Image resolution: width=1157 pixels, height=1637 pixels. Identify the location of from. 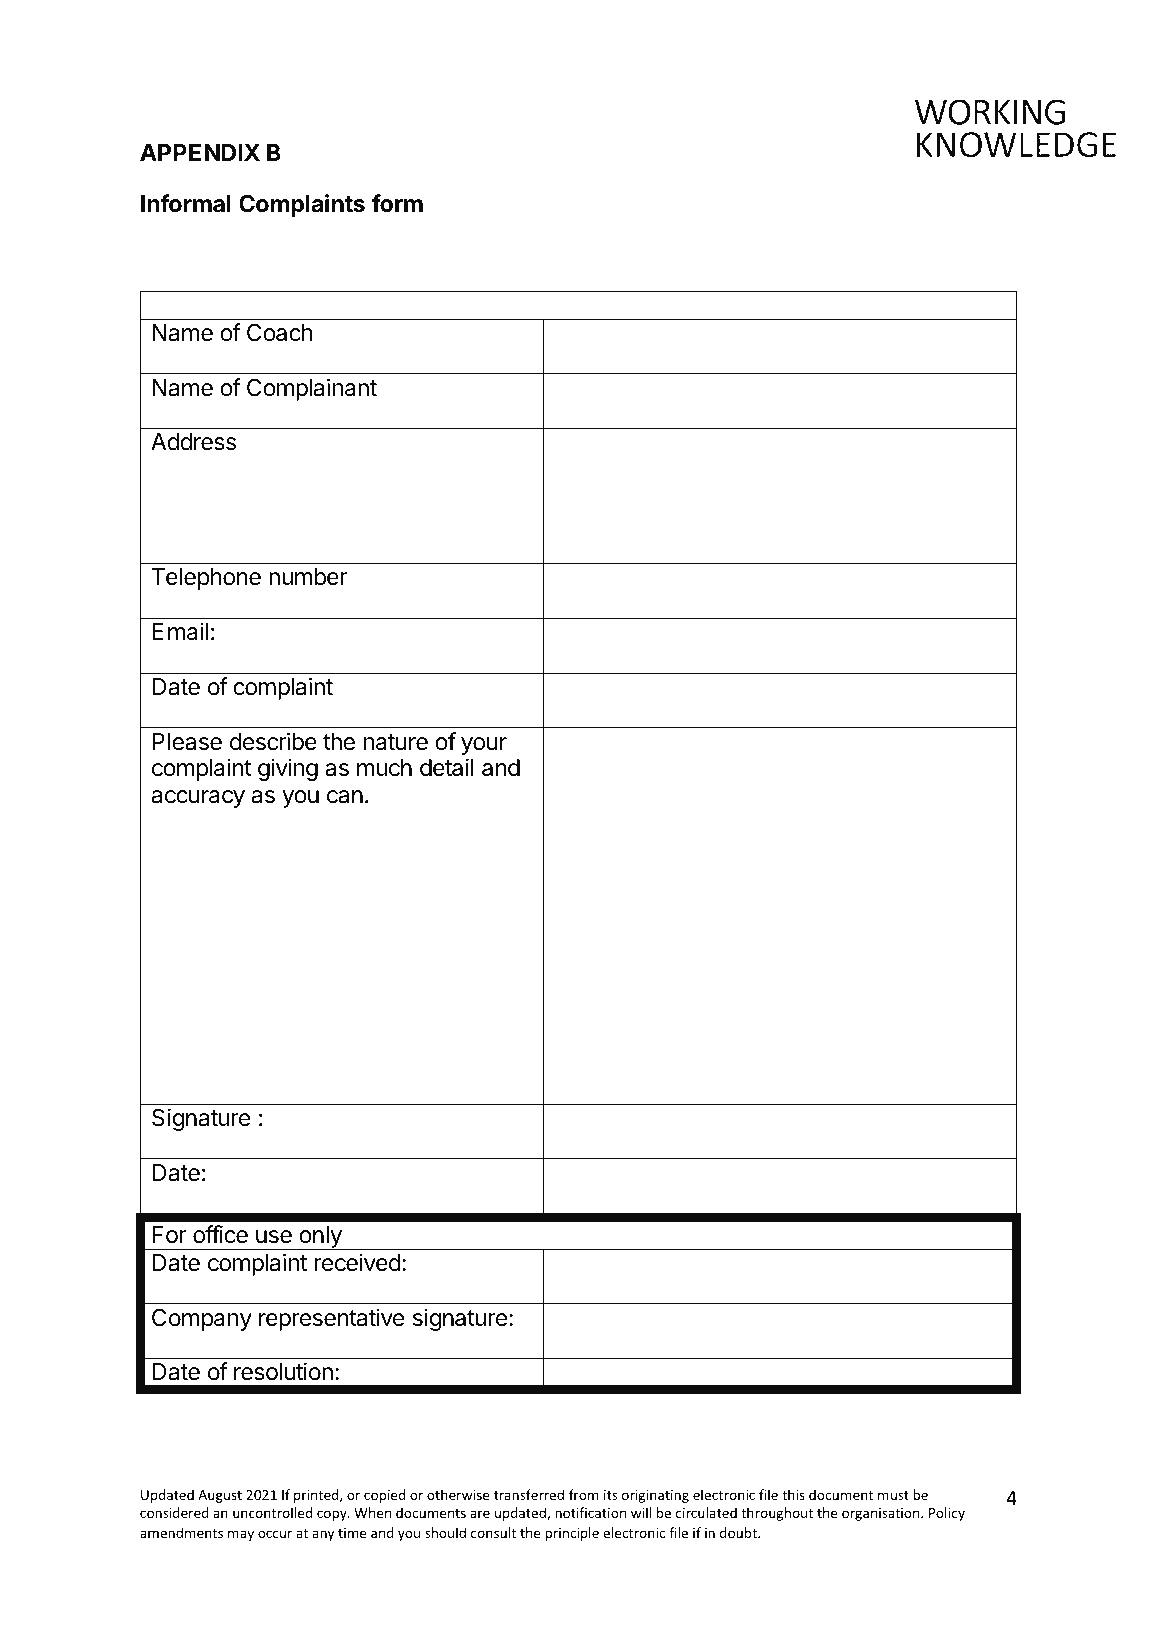
(583, 1494).
